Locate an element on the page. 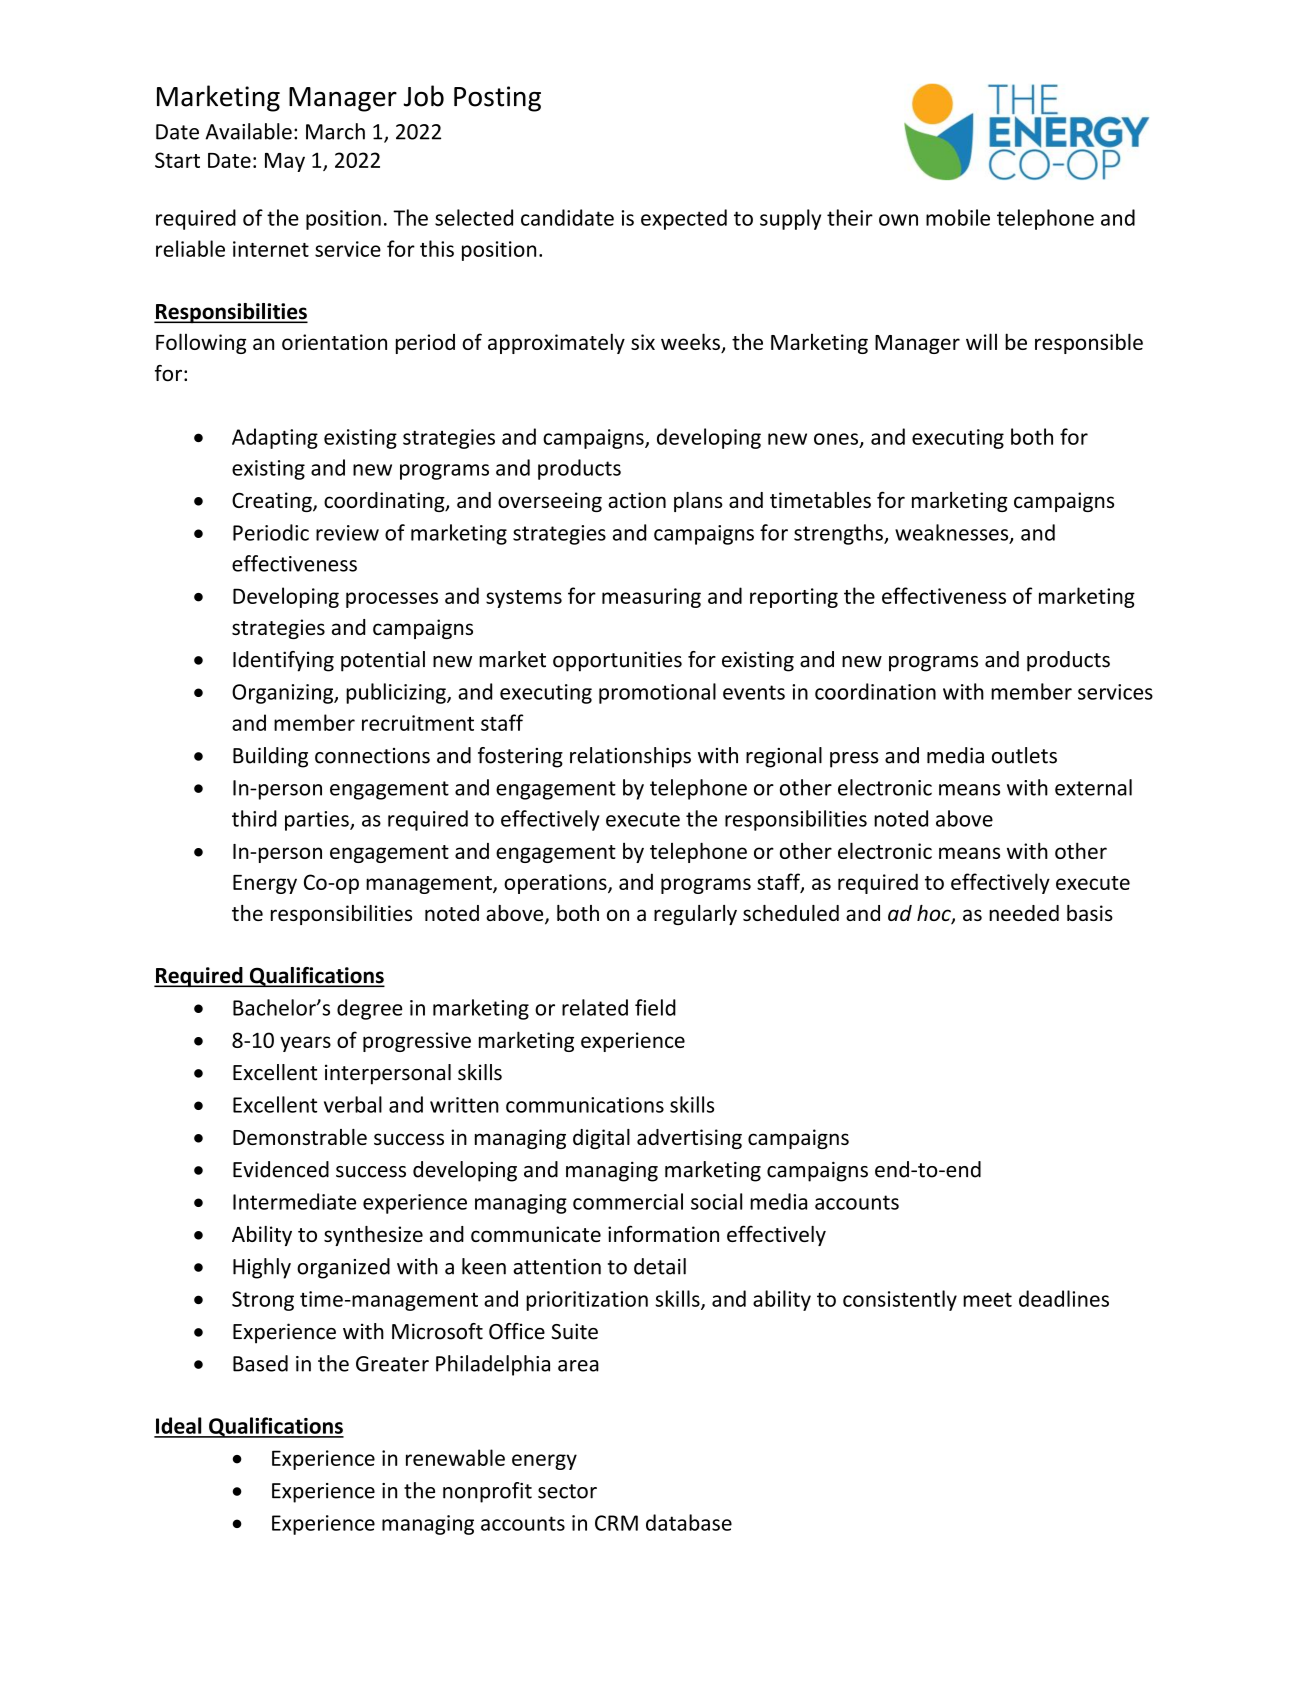 This page has width=1312, height=1699. Evidenced is located at coordinates (281, 1169).
